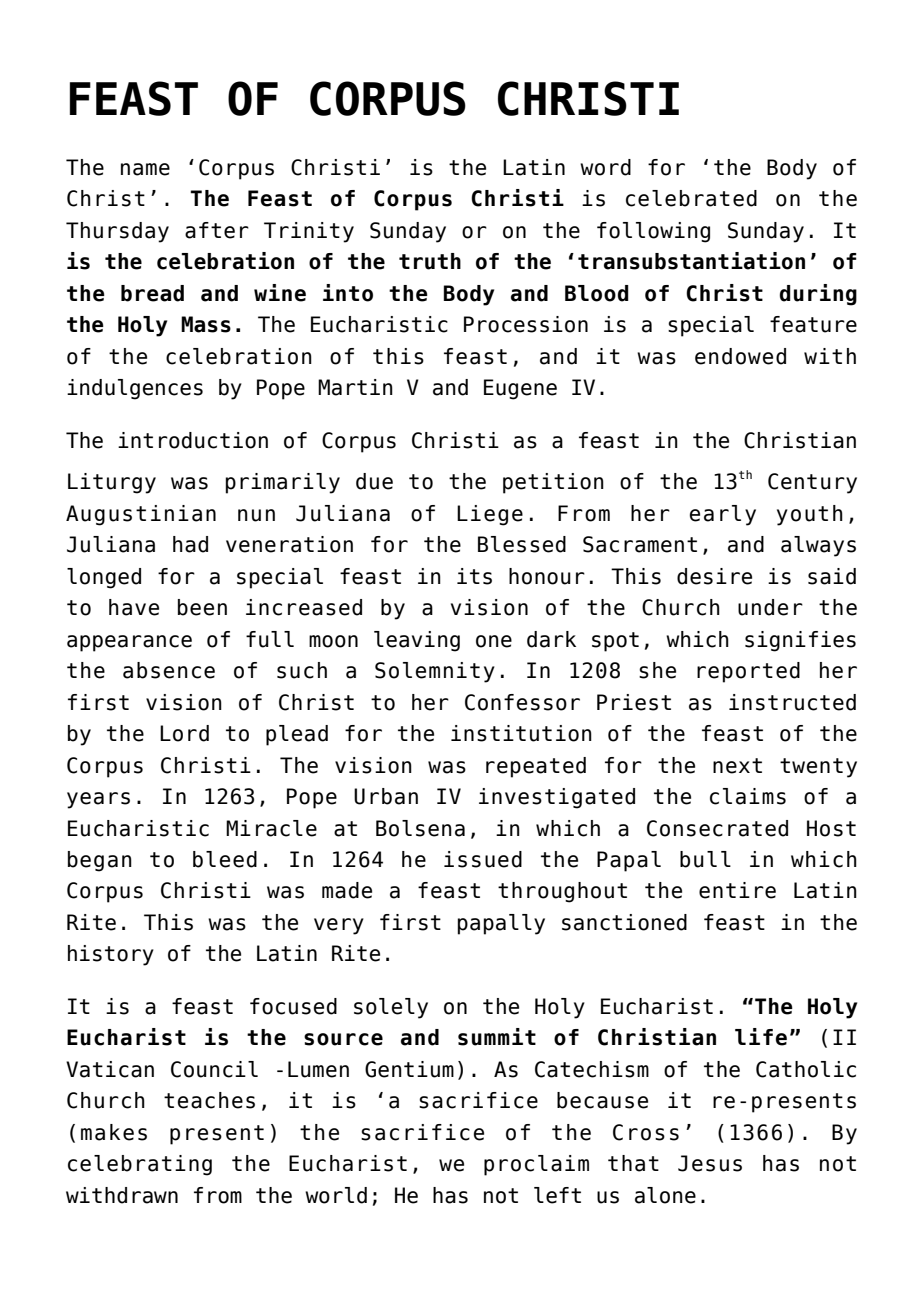  What do you see at coordinates (391, 1008) in the screenshot?
I see `solely` at bounding box center [391, 1008].
